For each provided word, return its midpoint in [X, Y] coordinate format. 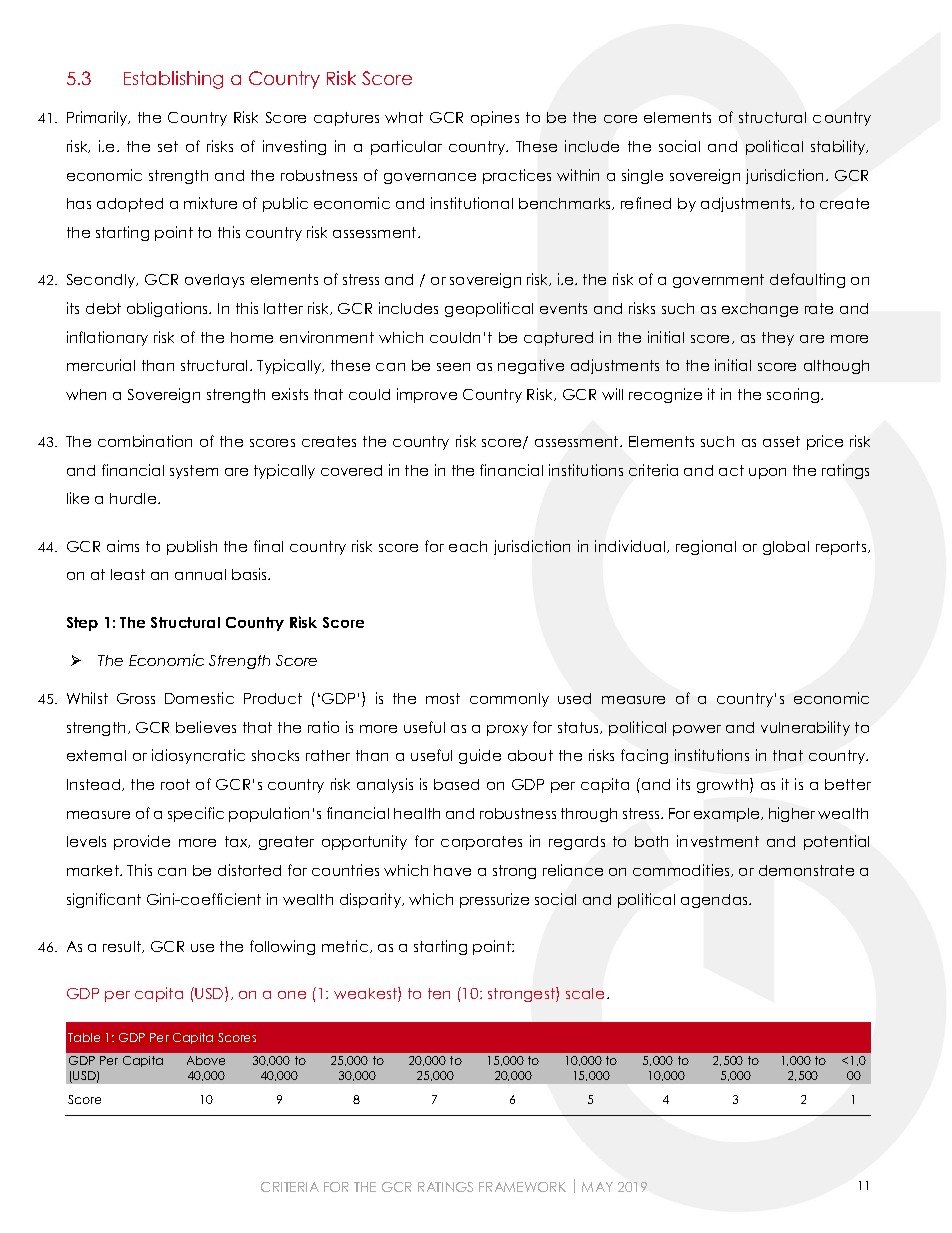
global [786, 548]
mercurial [101, 365]
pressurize [494, 900]
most [443, 698]
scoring [794, 395]
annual [200, 574]
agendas [716, 901]
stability [839, 147]
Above [206, 1060]
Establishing [173, 80]
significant [104, 900]
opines [495, 118]
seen [453, 367]
